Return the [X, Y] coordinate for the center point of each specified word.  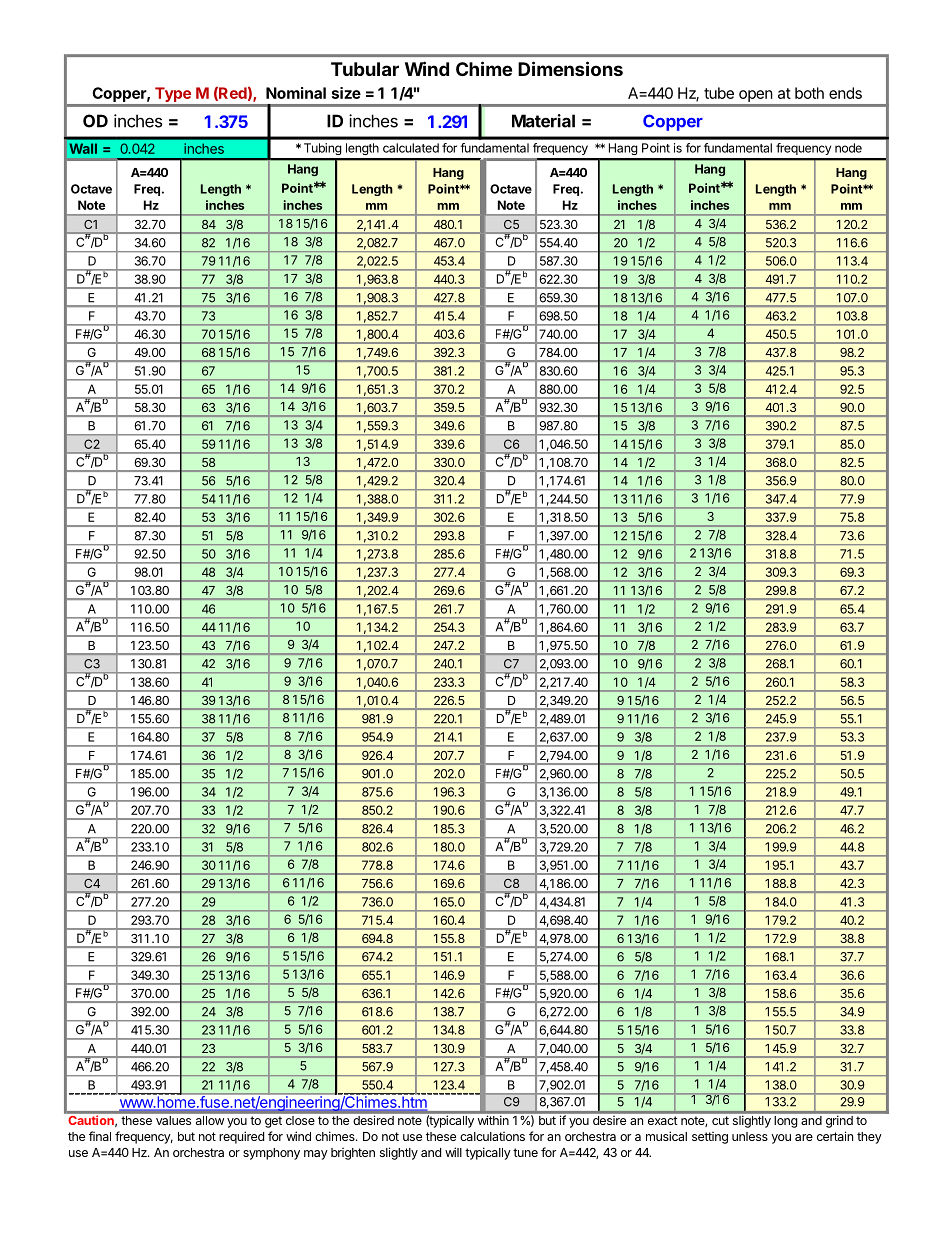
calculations [492, 1136]
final [100, 1136]
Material [543, 121]
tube [719, 93]
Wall [83, 148]
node [848, 148]
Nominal [296, 93]
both [809, 93]
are [804, 1137]
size [346, 93]
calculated [411, 148]
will [453, 1152]
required [241, 1137]
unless [750, 1136]
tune [525, 1152]
